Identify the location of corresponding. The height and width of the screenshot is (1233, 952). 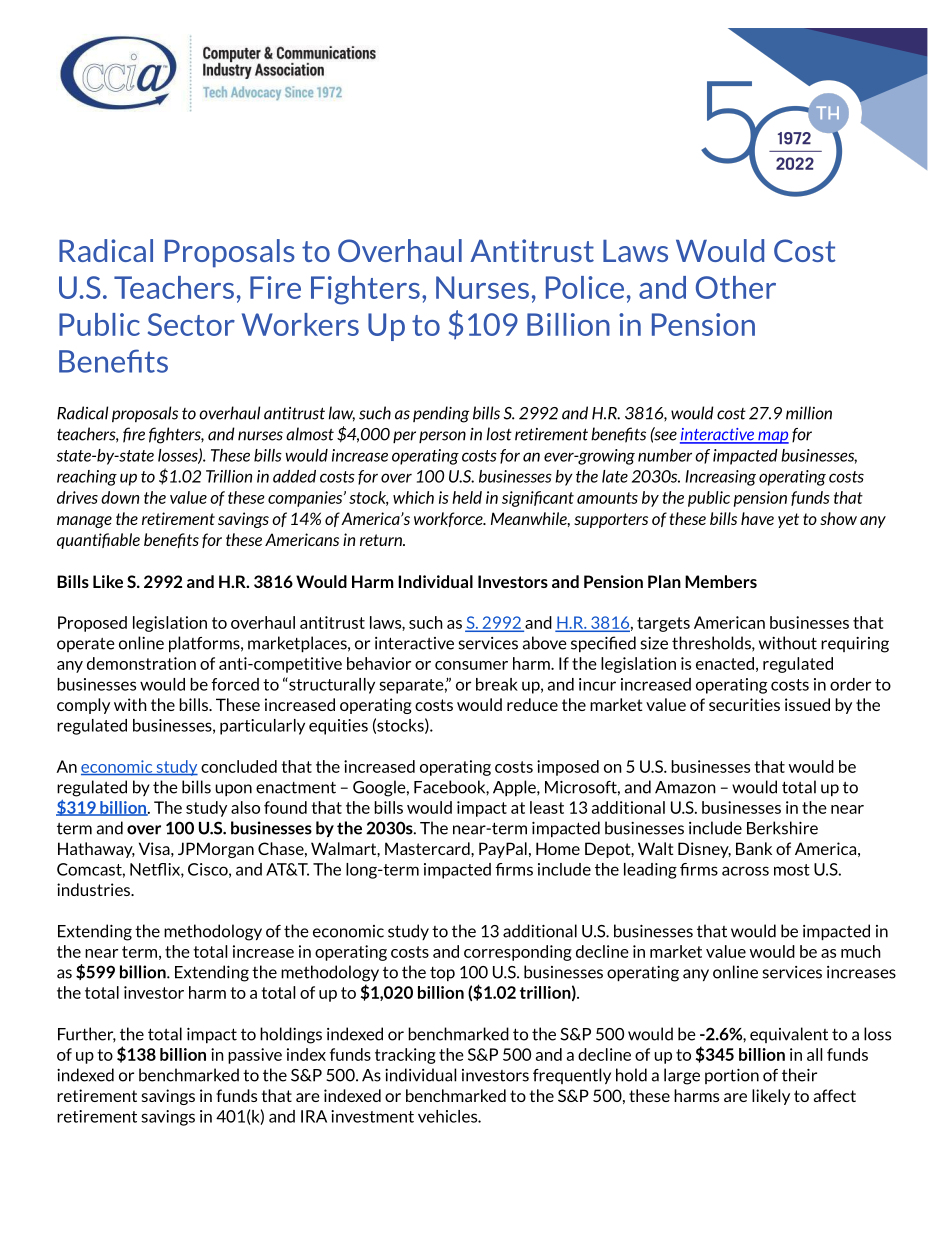
(518, 953).
